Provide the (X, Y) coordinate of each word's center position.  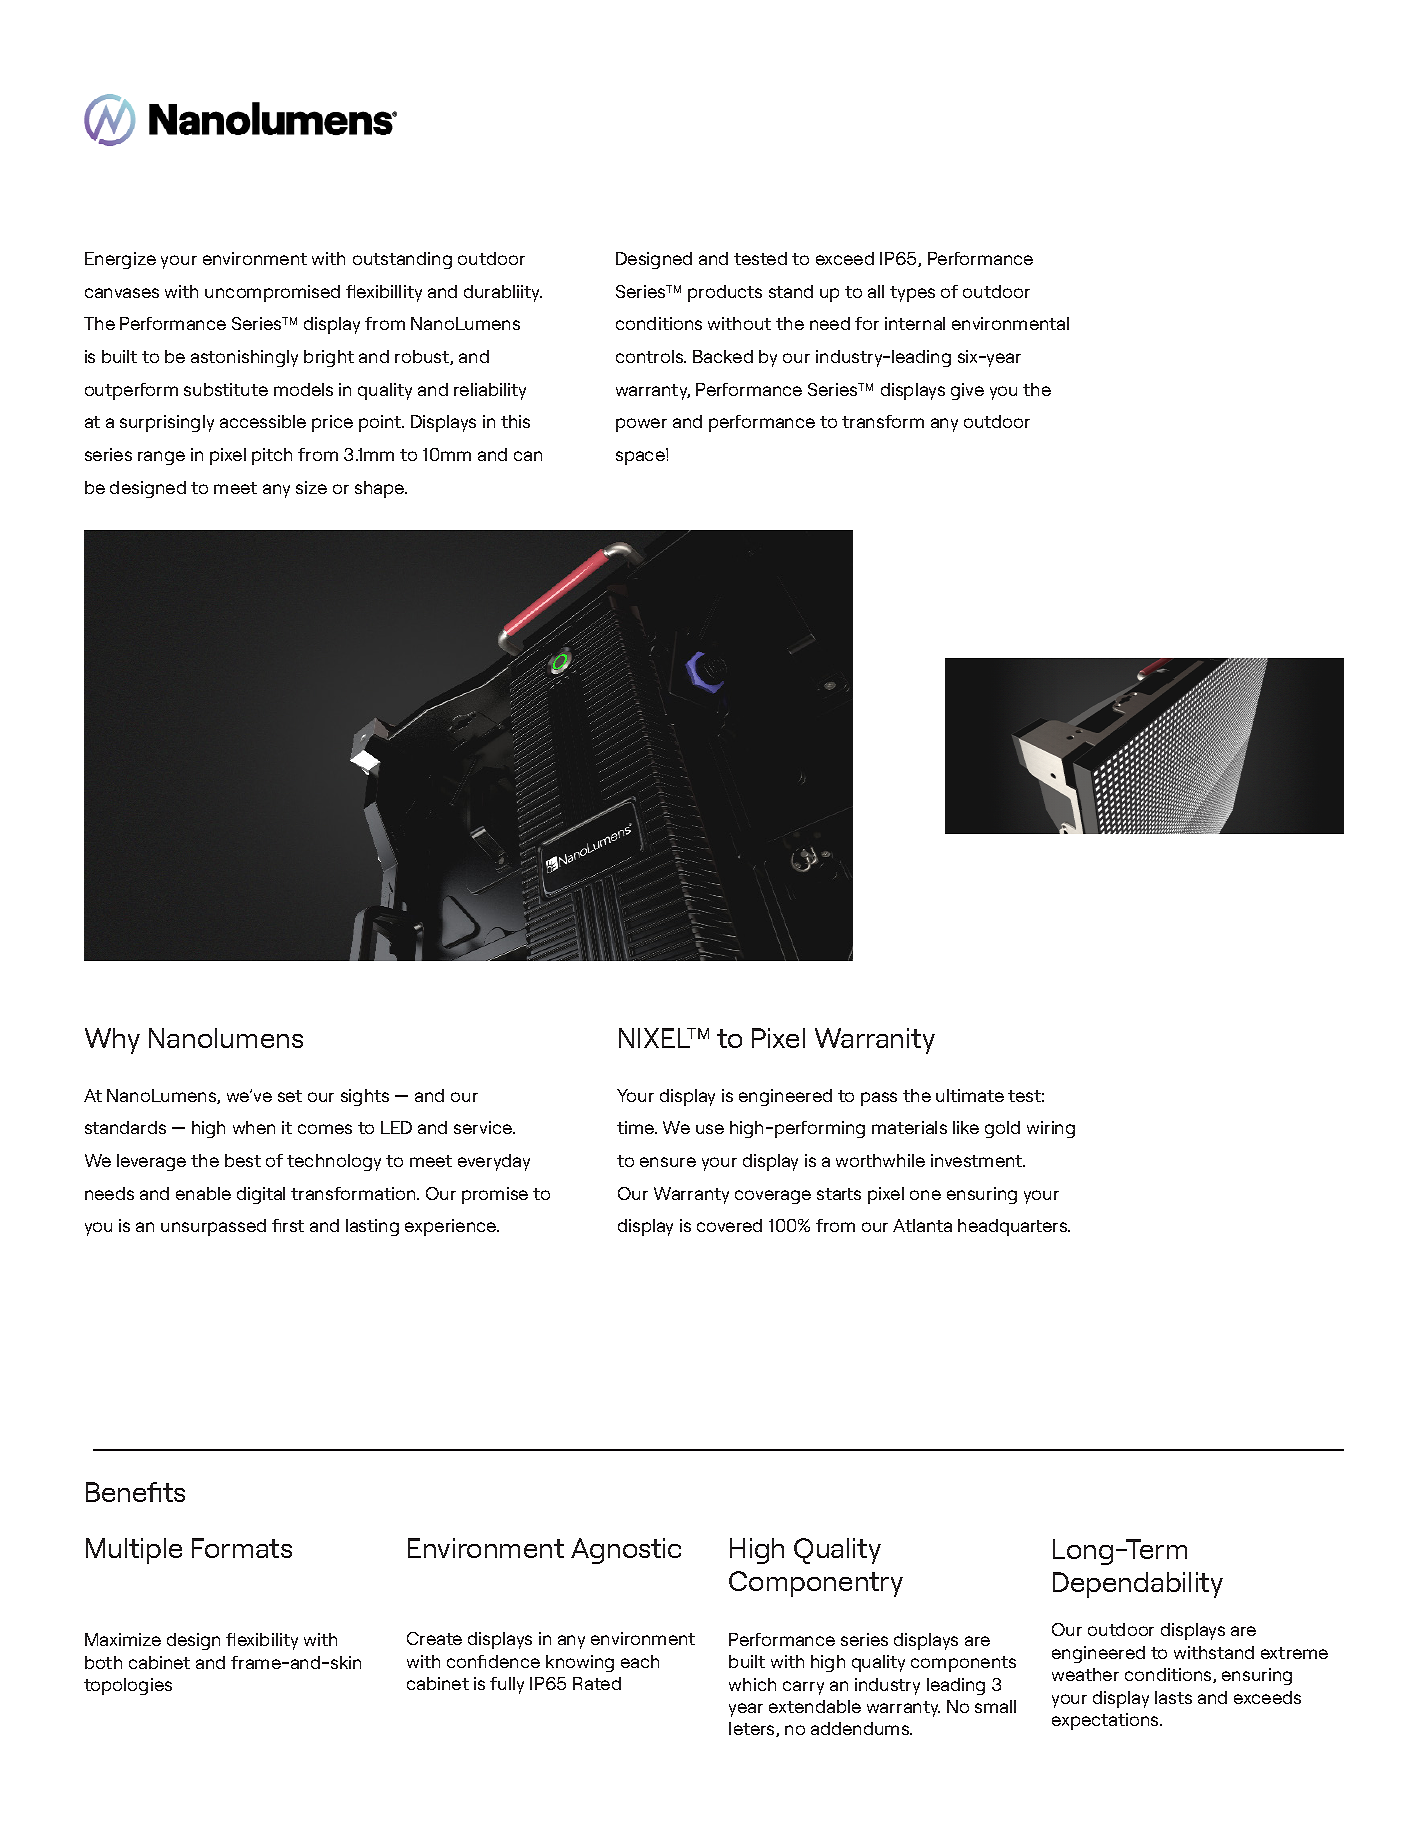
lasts (1173, 1697)
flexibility (262, 1641)
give (967, 391)
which (752, 1684)
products (725, 293)
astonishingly (244, 358)
